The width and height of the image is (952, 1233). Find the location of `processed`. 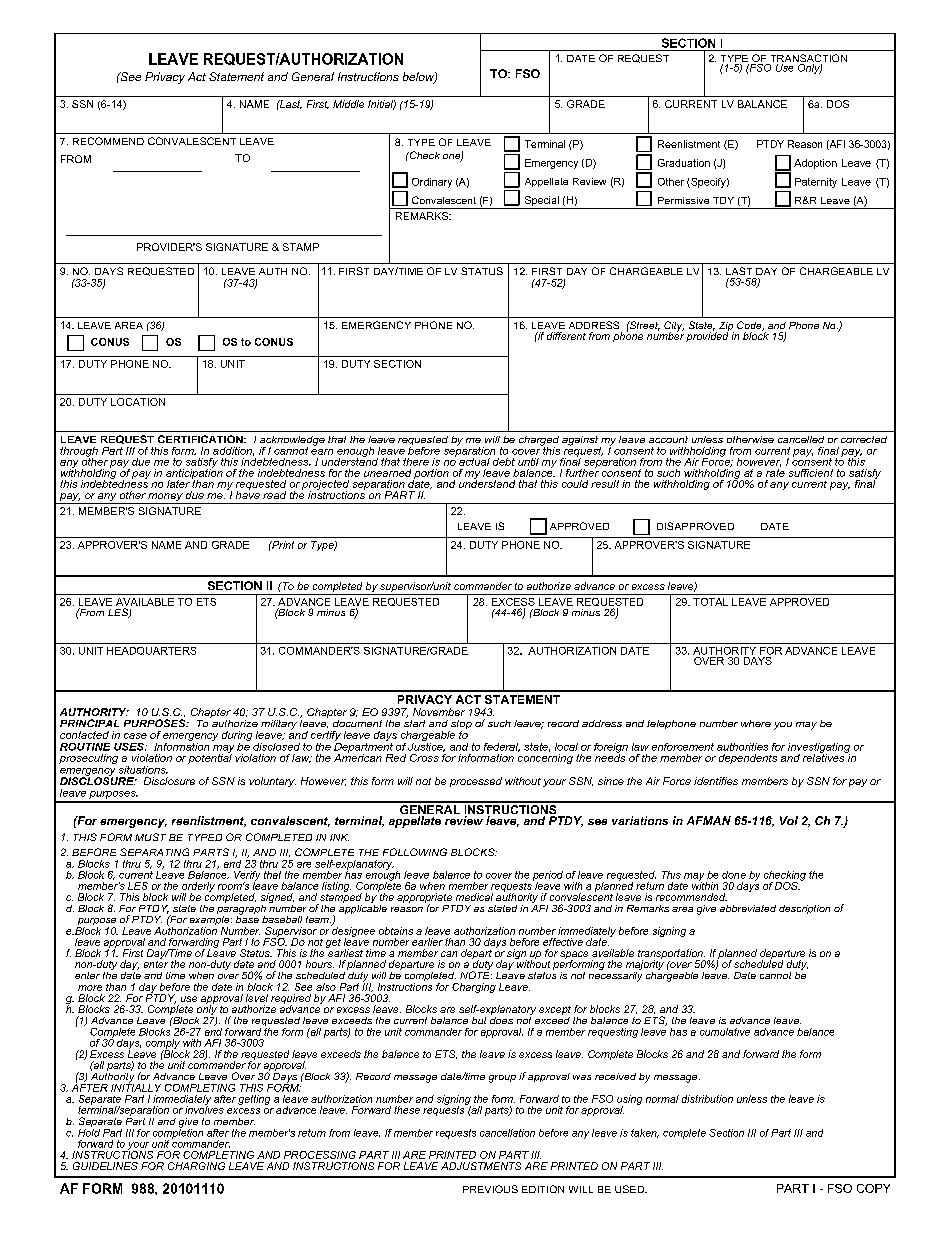

processed is located at coordinates (476, 782).
